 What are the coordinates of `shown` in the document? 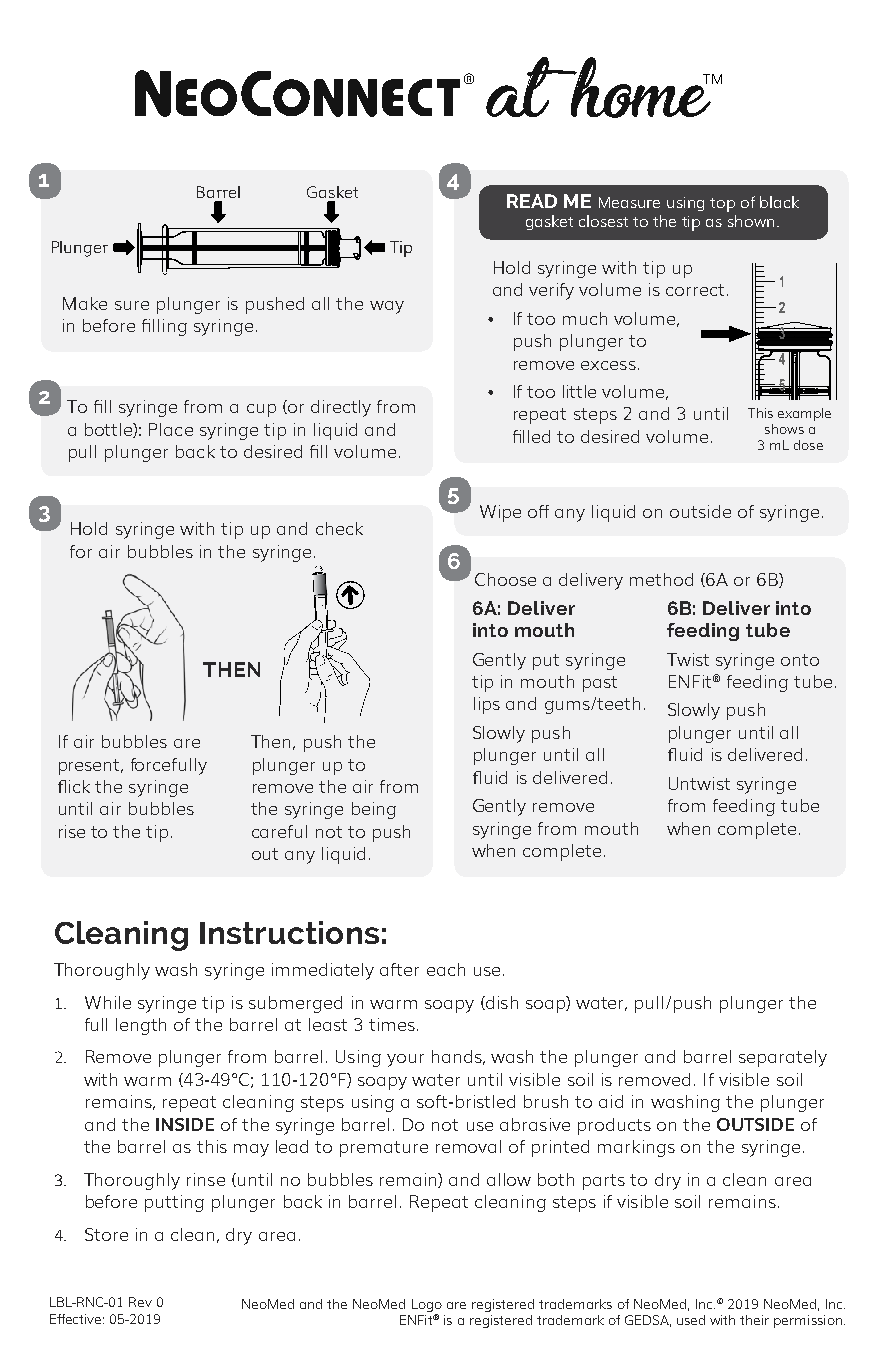 It's located at (751, 221).
